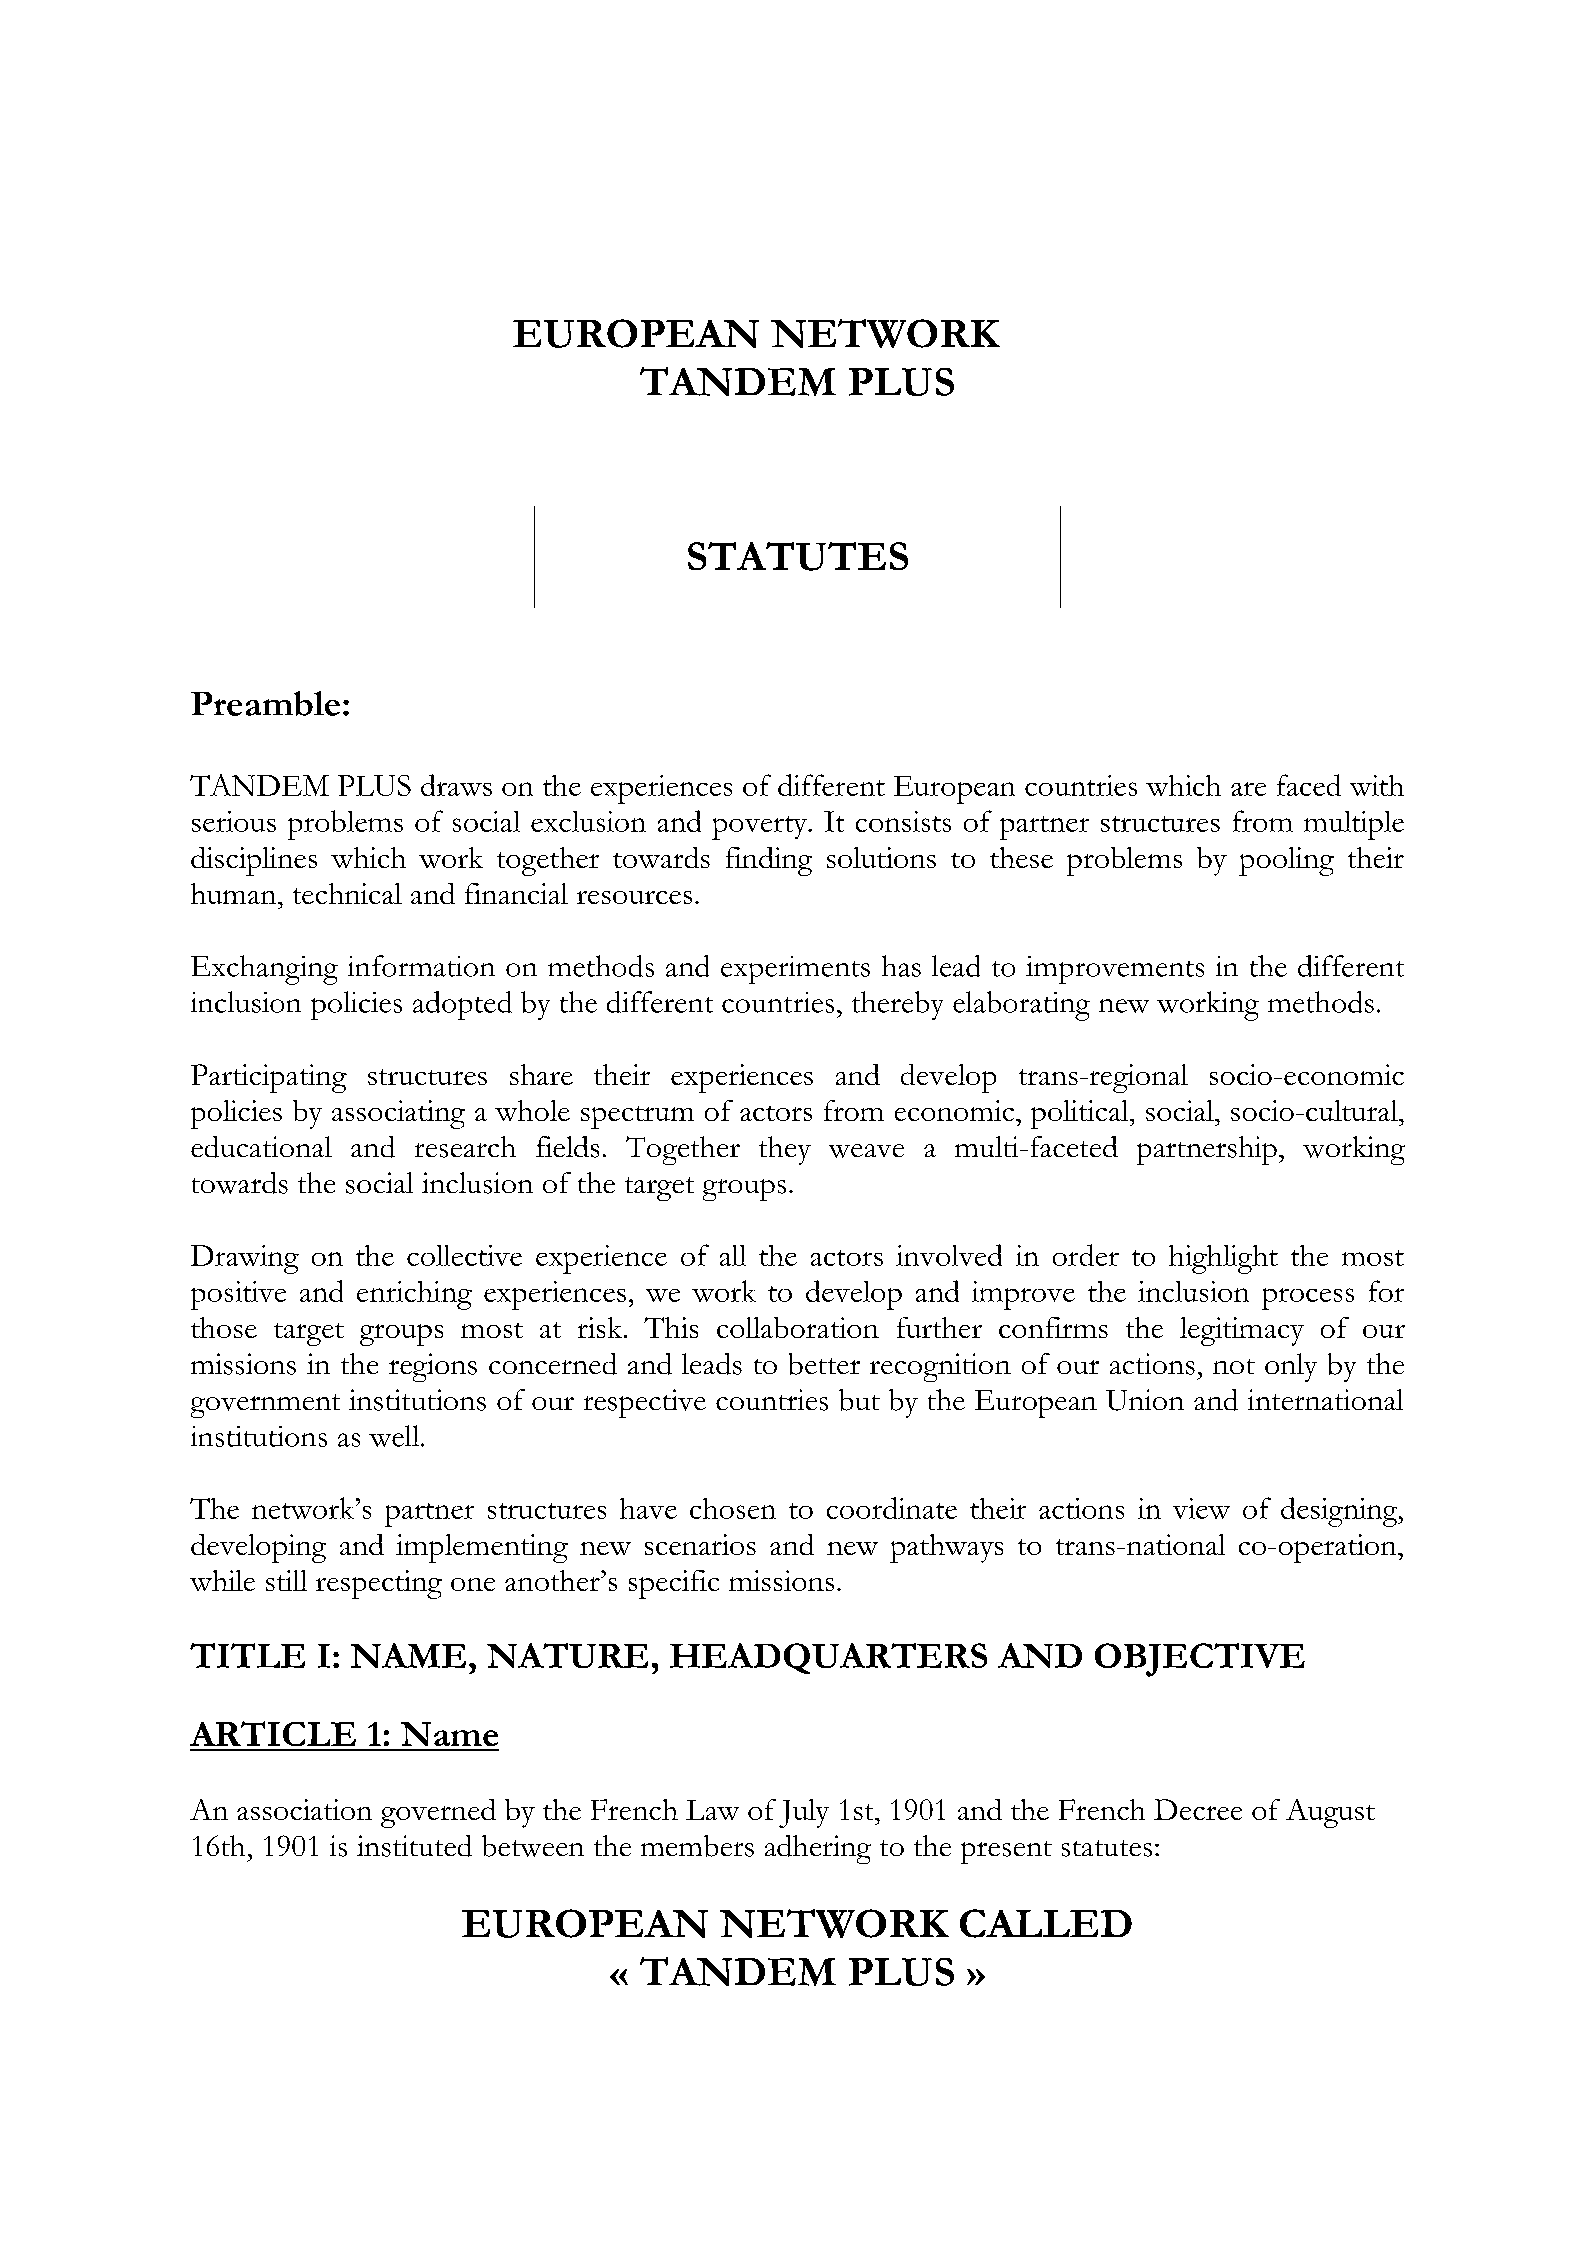  I want to click on TITLE, so click(247, 1655).
